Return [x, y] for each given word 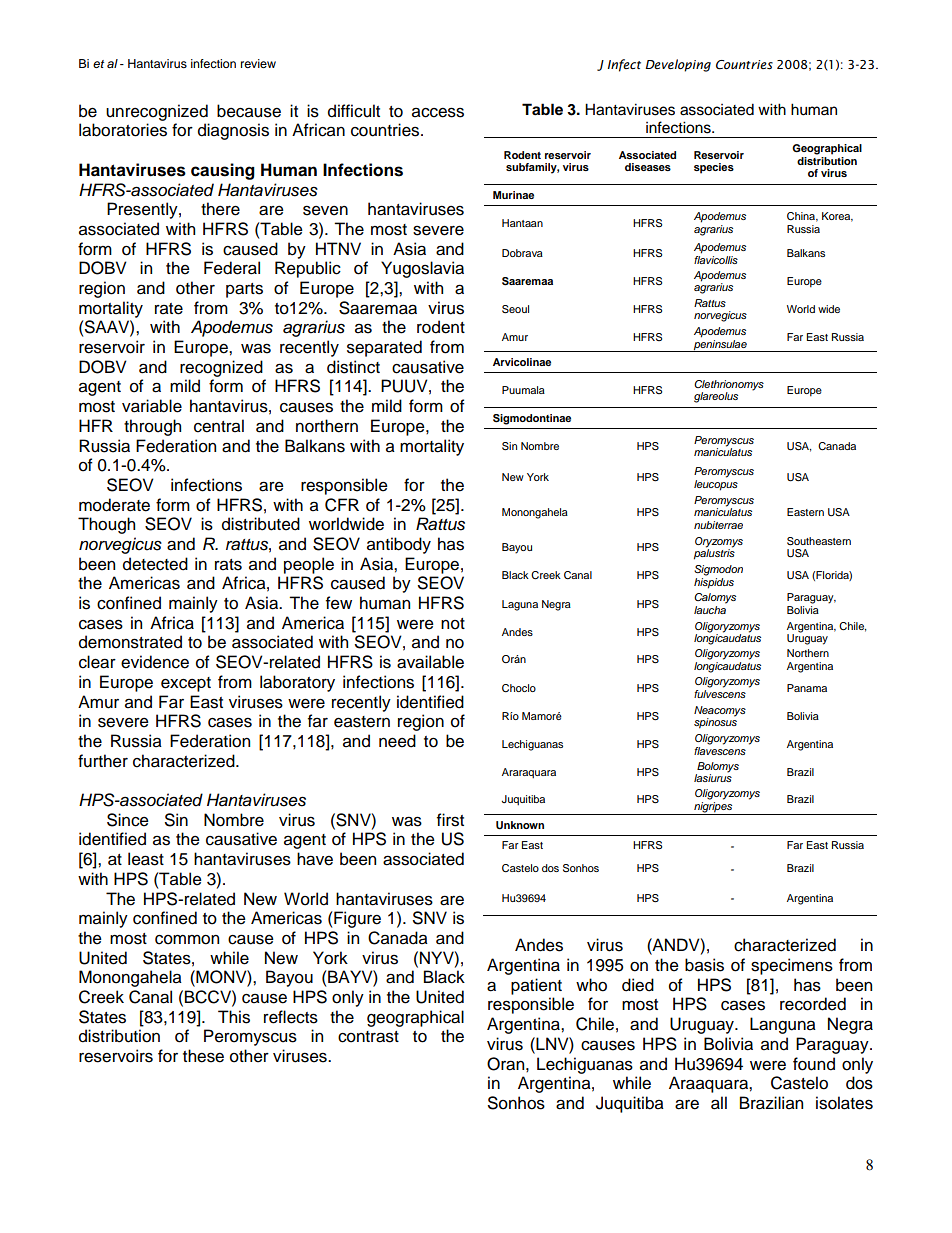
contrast [368, 1037]
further [103, 761]
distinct [353, 367]
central [219, 426]
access [438, 112]
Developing [678, 65]
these [203, 1056]
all [719, 1103]
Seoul [515, 309]
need [397, 741]
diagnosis [233, 131]
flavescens [720, 749]
